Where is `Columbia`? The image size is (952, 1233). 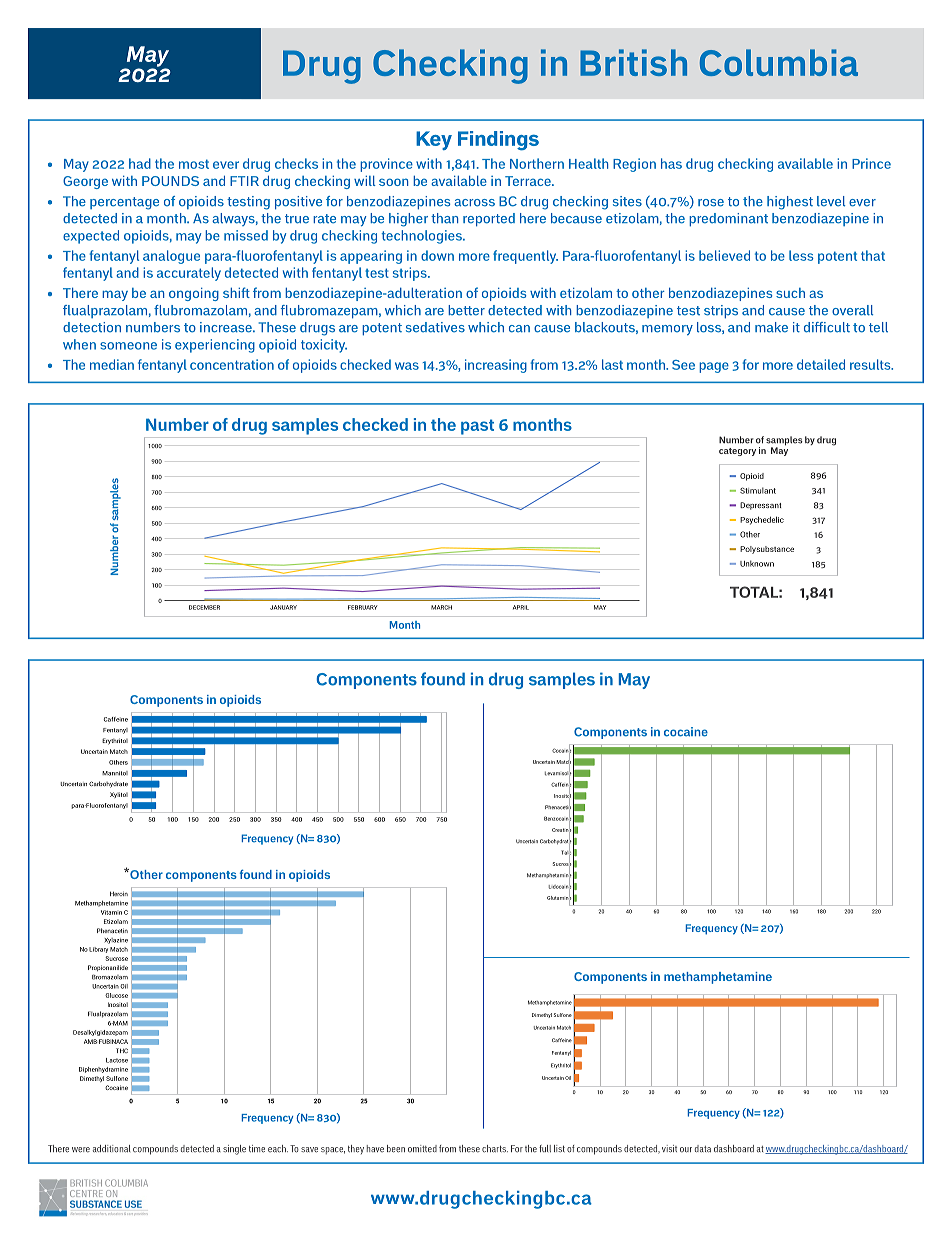
Columbia is located at coordinates (779, 62).
